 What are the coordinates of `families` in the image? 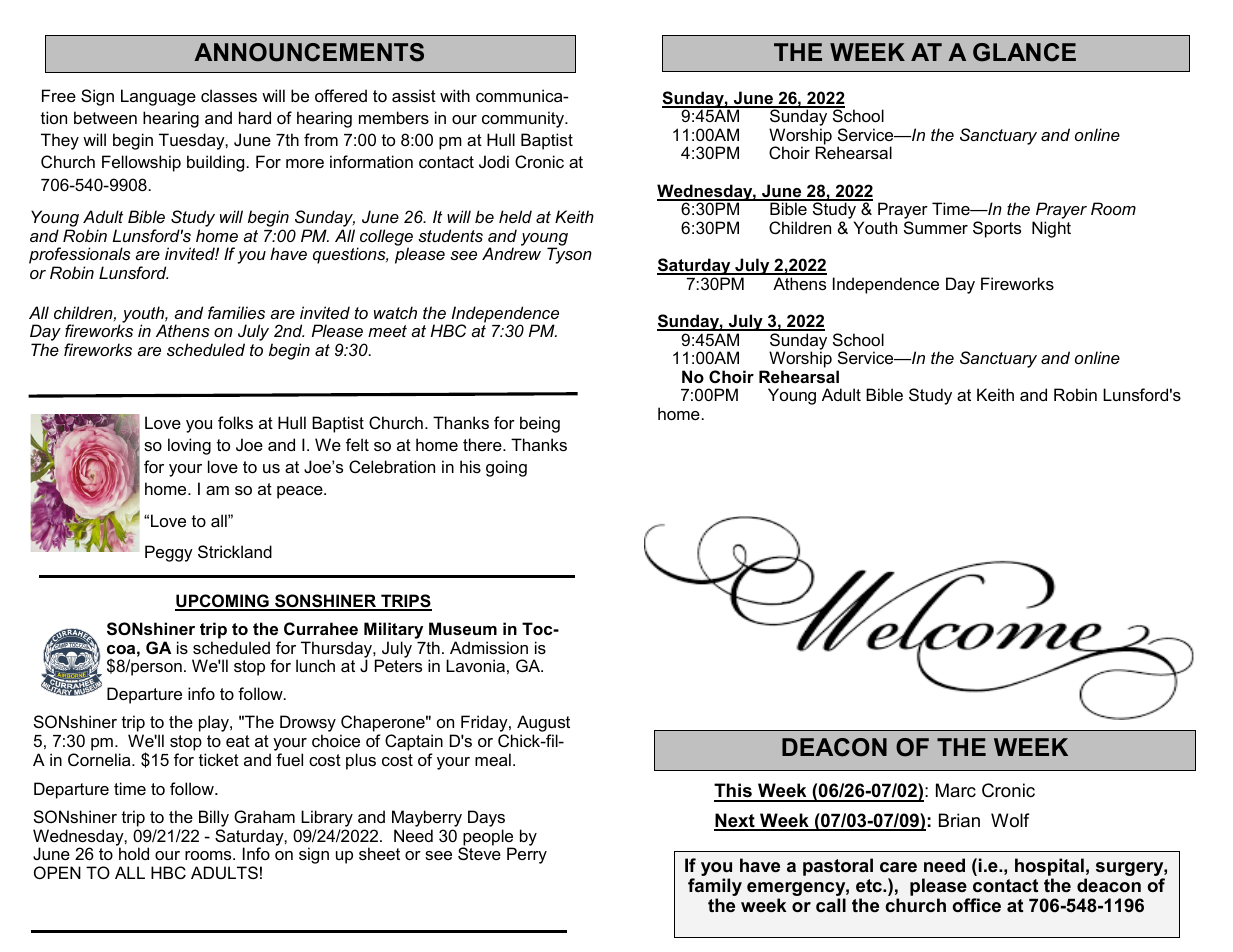 It's located at (236, 312).
